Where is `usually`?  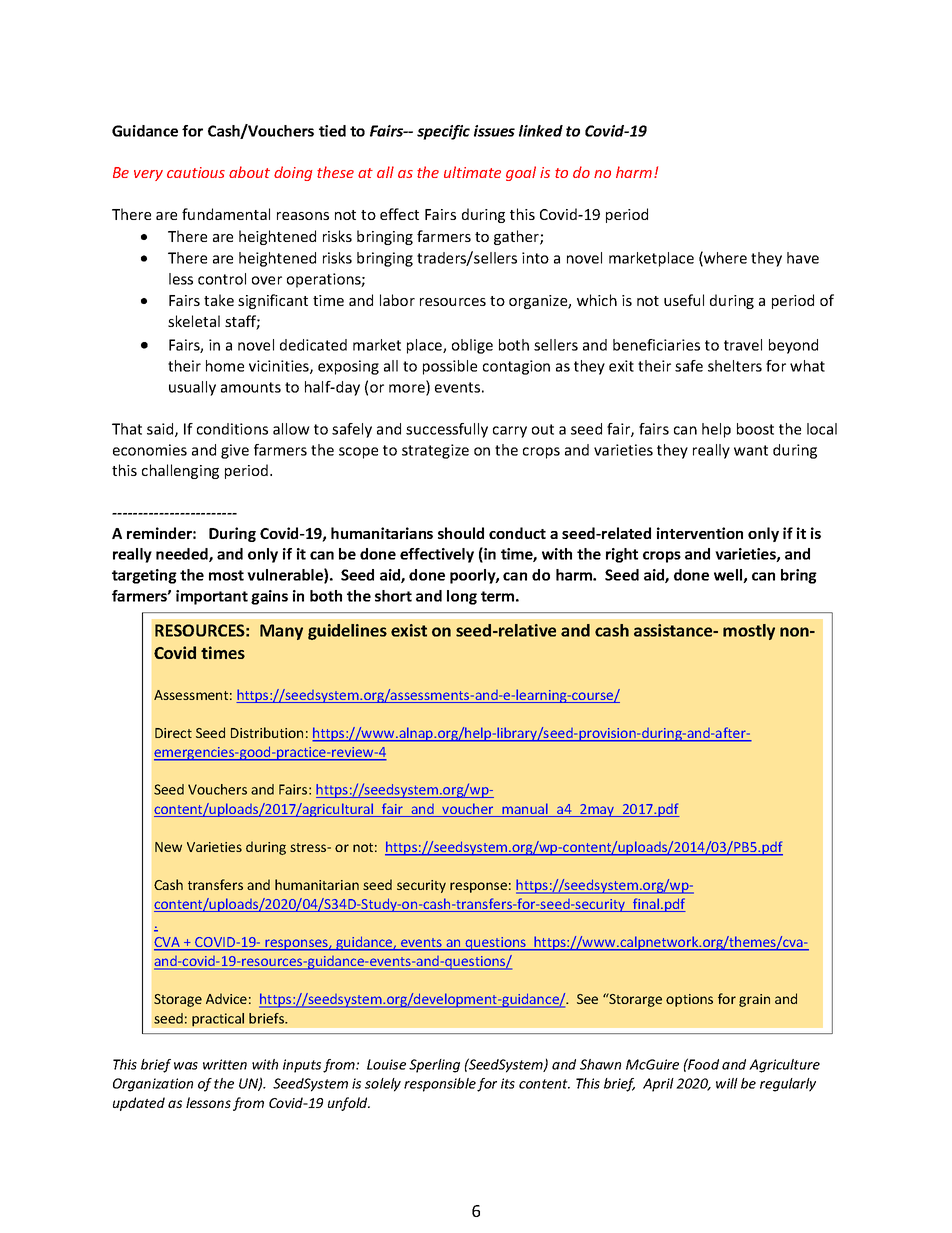
usually is located at coordinates (192, 388).
